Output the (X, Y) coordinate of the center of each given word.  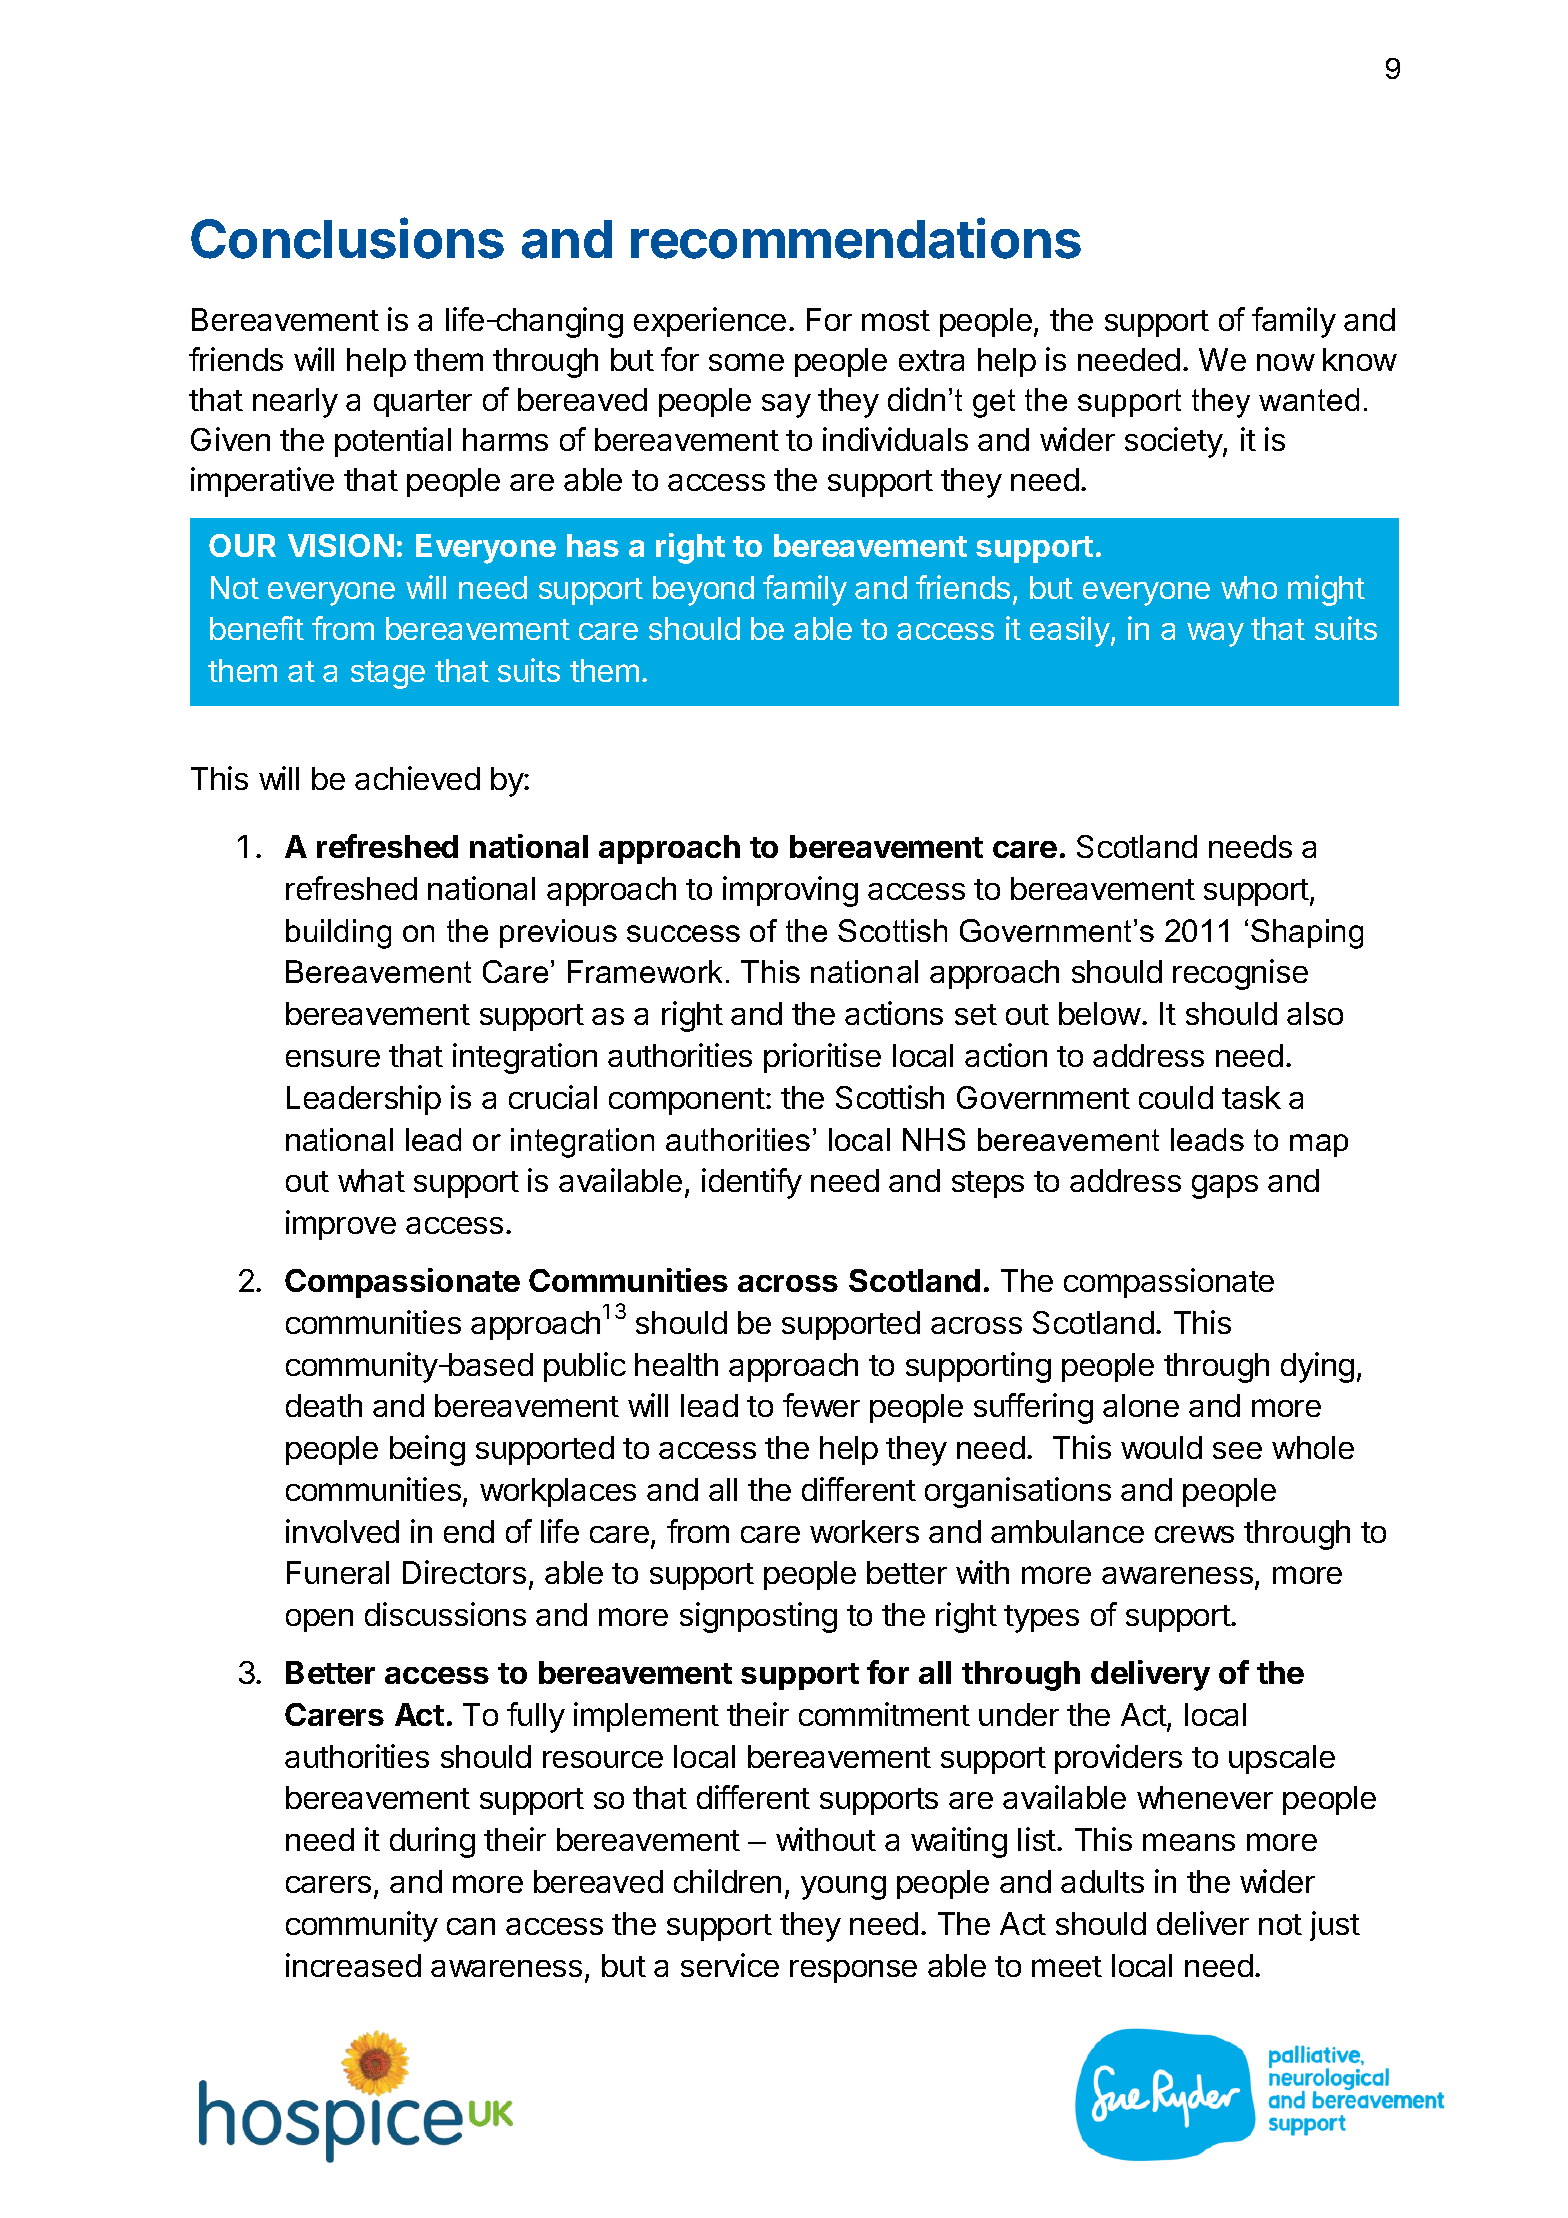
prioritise (822, 1058)
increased (353, 1965)
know (1360, 359)
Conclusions (347, 238)
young (843, 1888)
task (1251, 1097)
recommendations (856, 238)
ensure (333, 1058)
